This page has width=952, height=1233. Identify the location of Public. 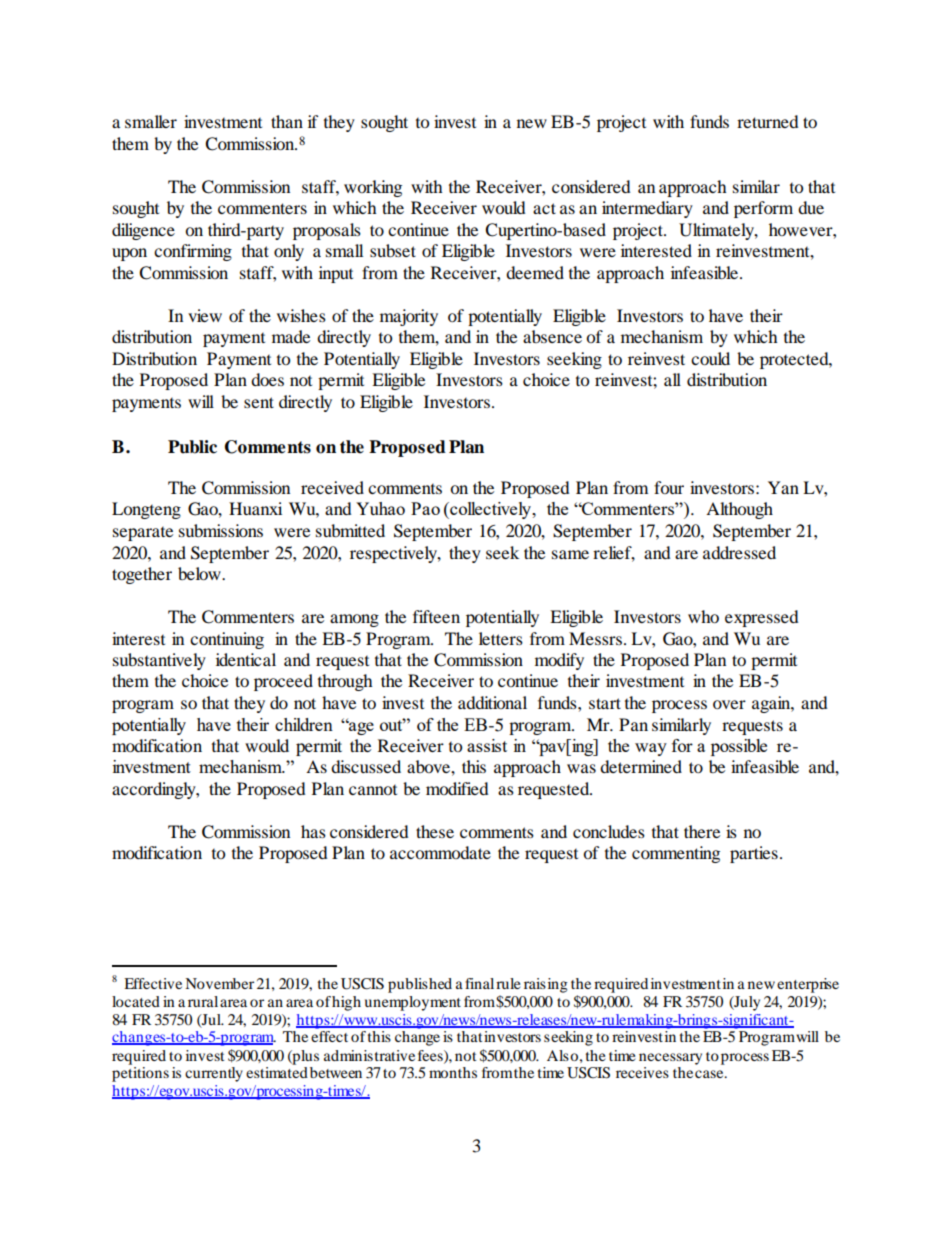
(192, 447).
